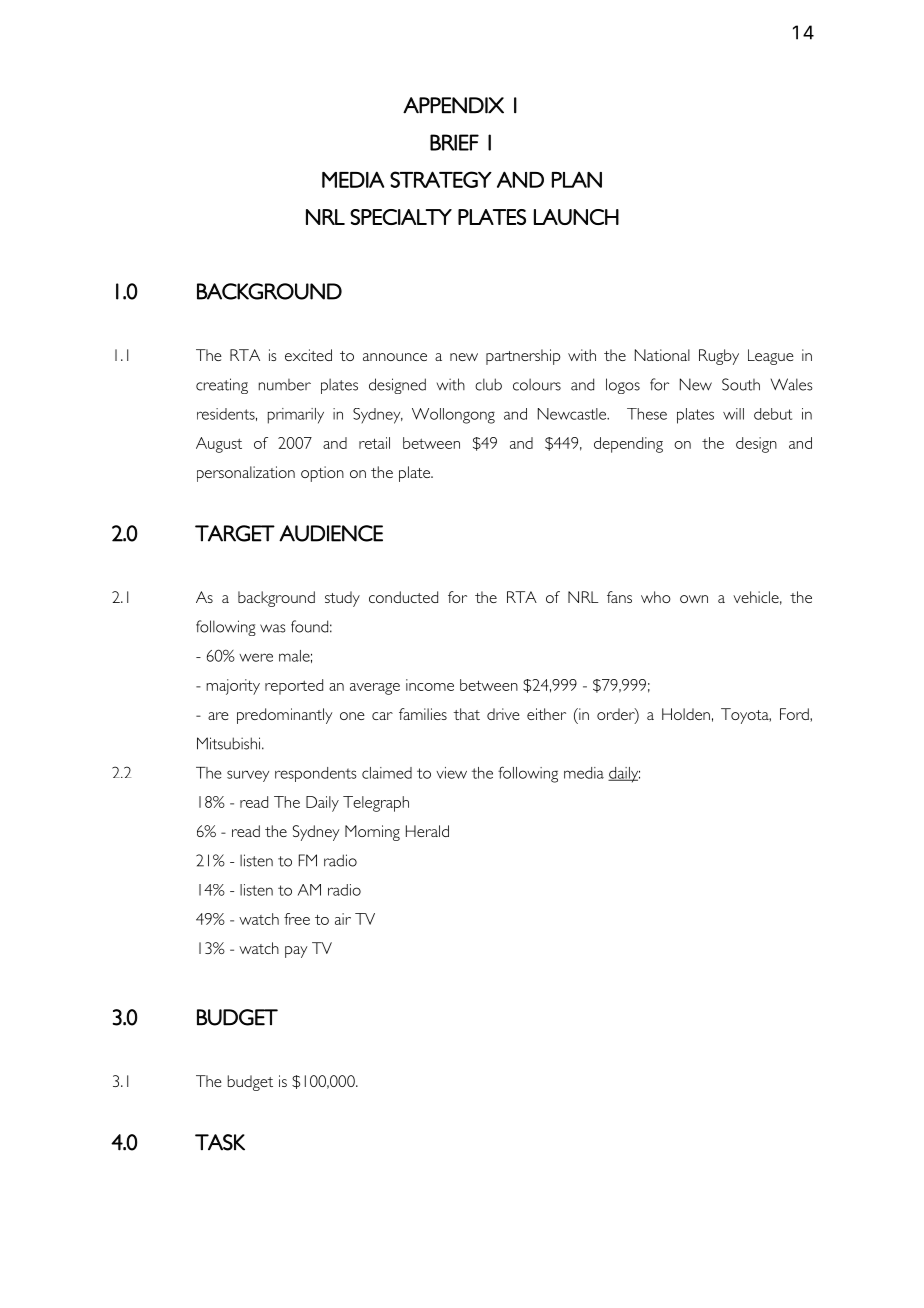  What do you see at coordinates (401, 217) in the image?
I see `SPECIALTY` at bounding box center [401, 217].
